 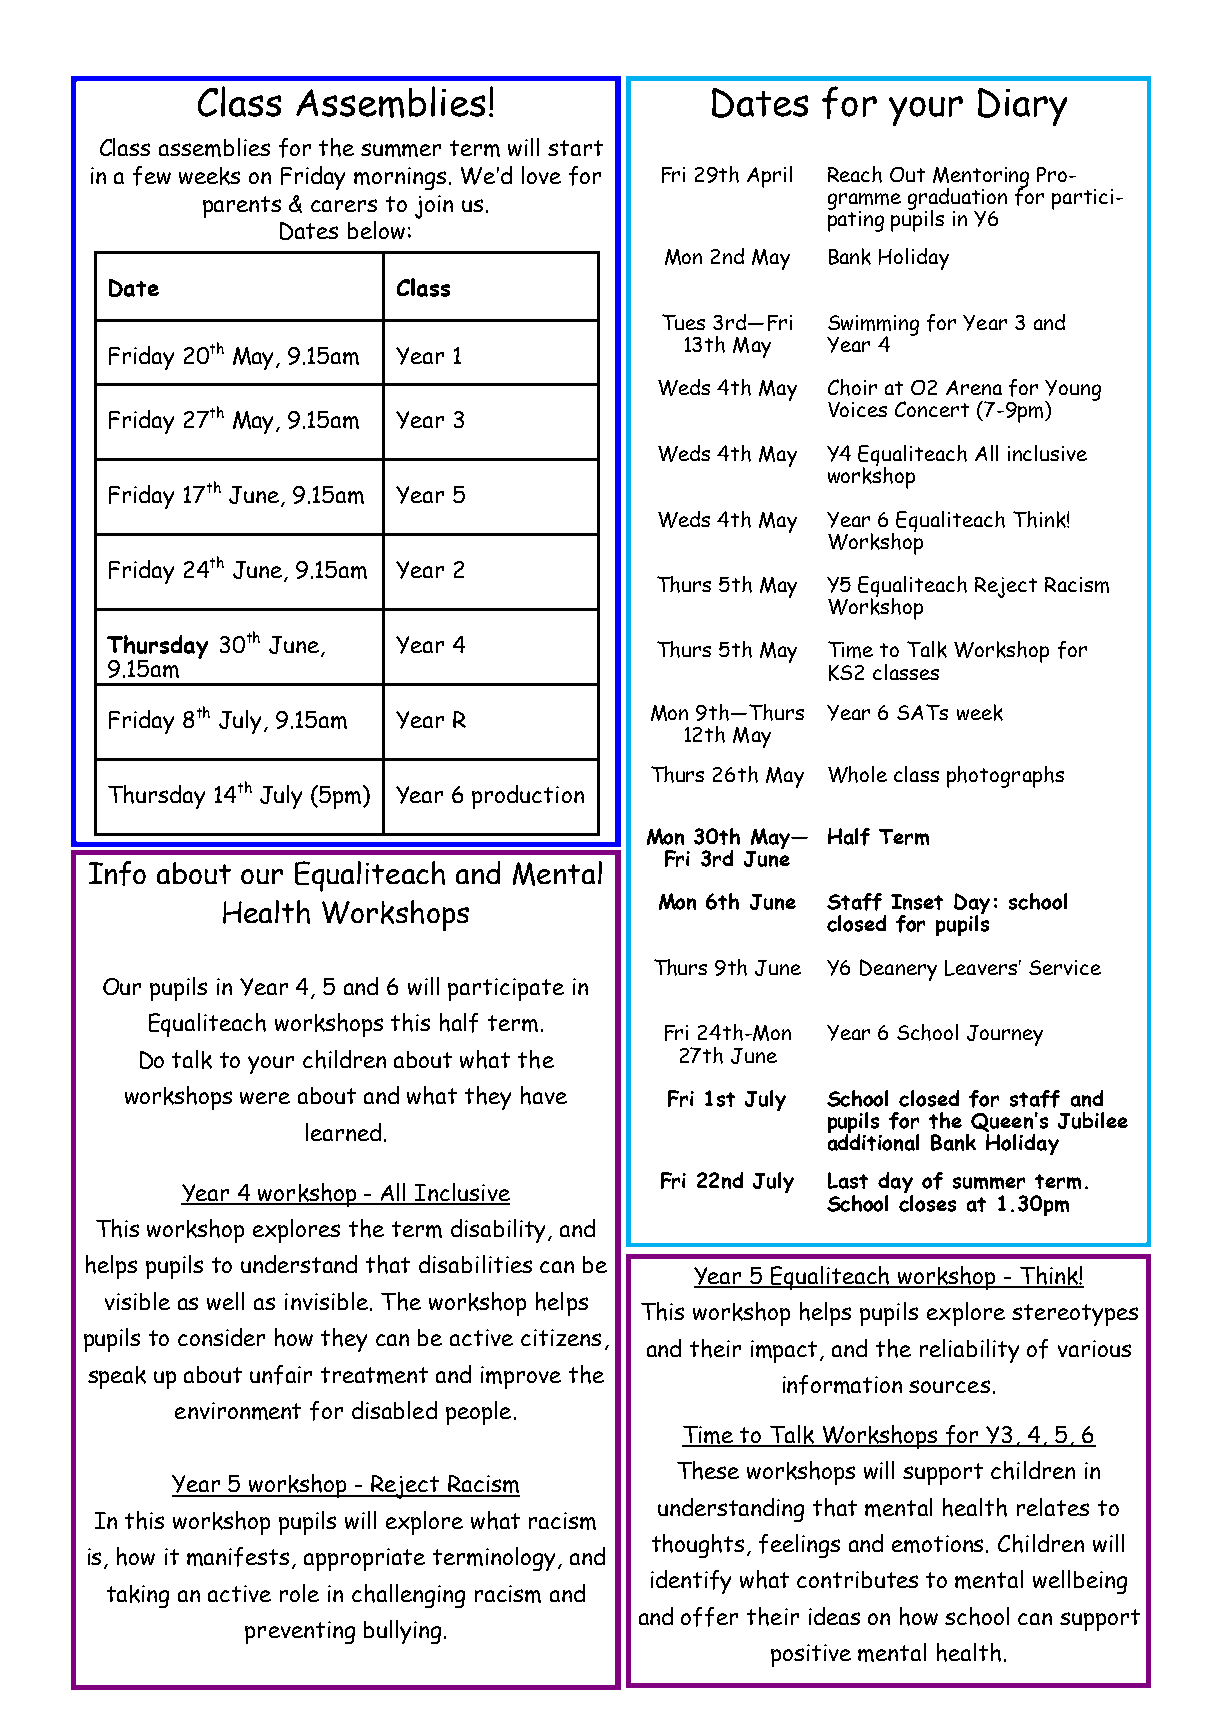 What do you see at coordinates (265, 1098) in the document?
I see `were` at bounding box center [265, 1098].
